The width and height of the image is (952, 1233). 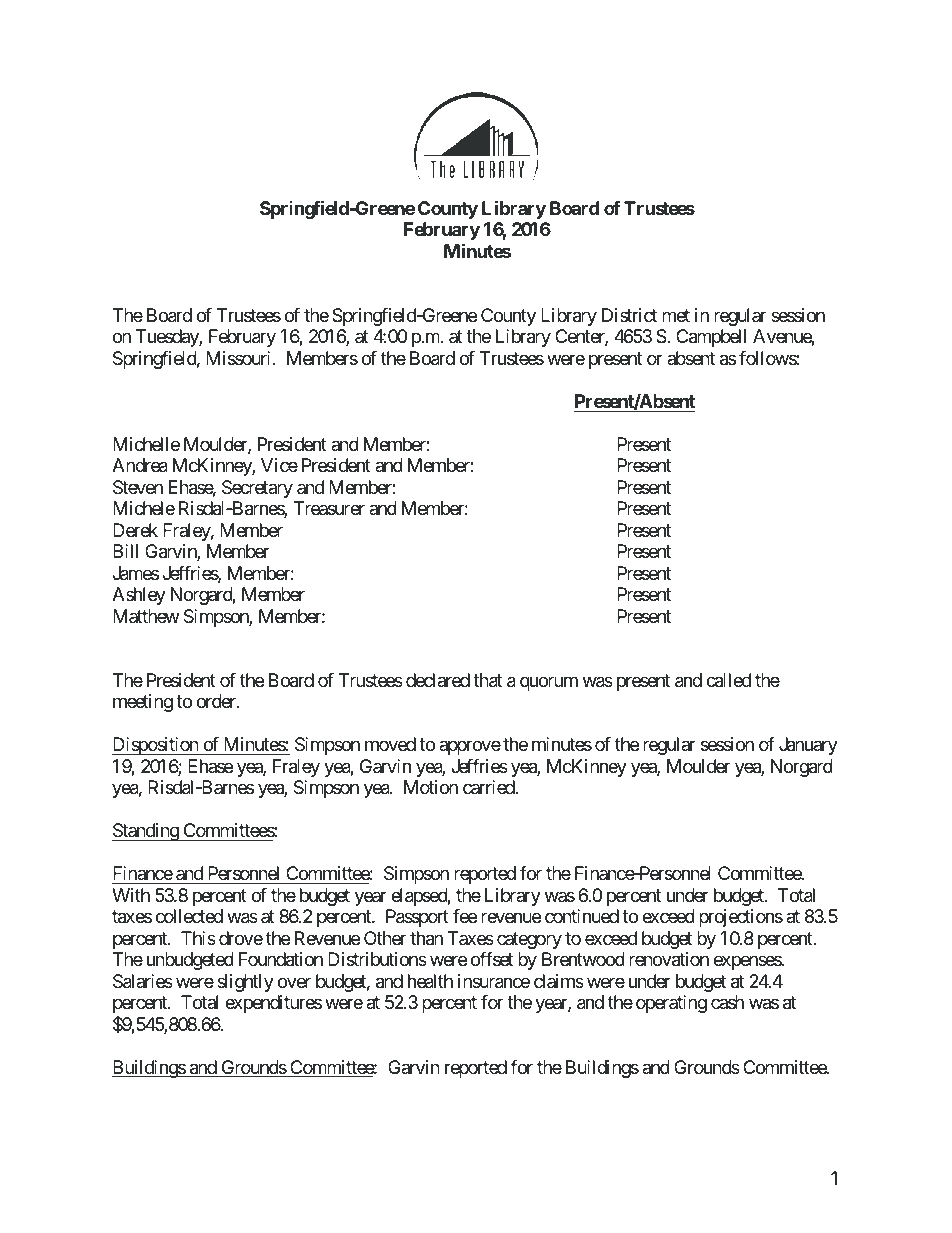 I want to click on called, so click(x=728, y=680).
